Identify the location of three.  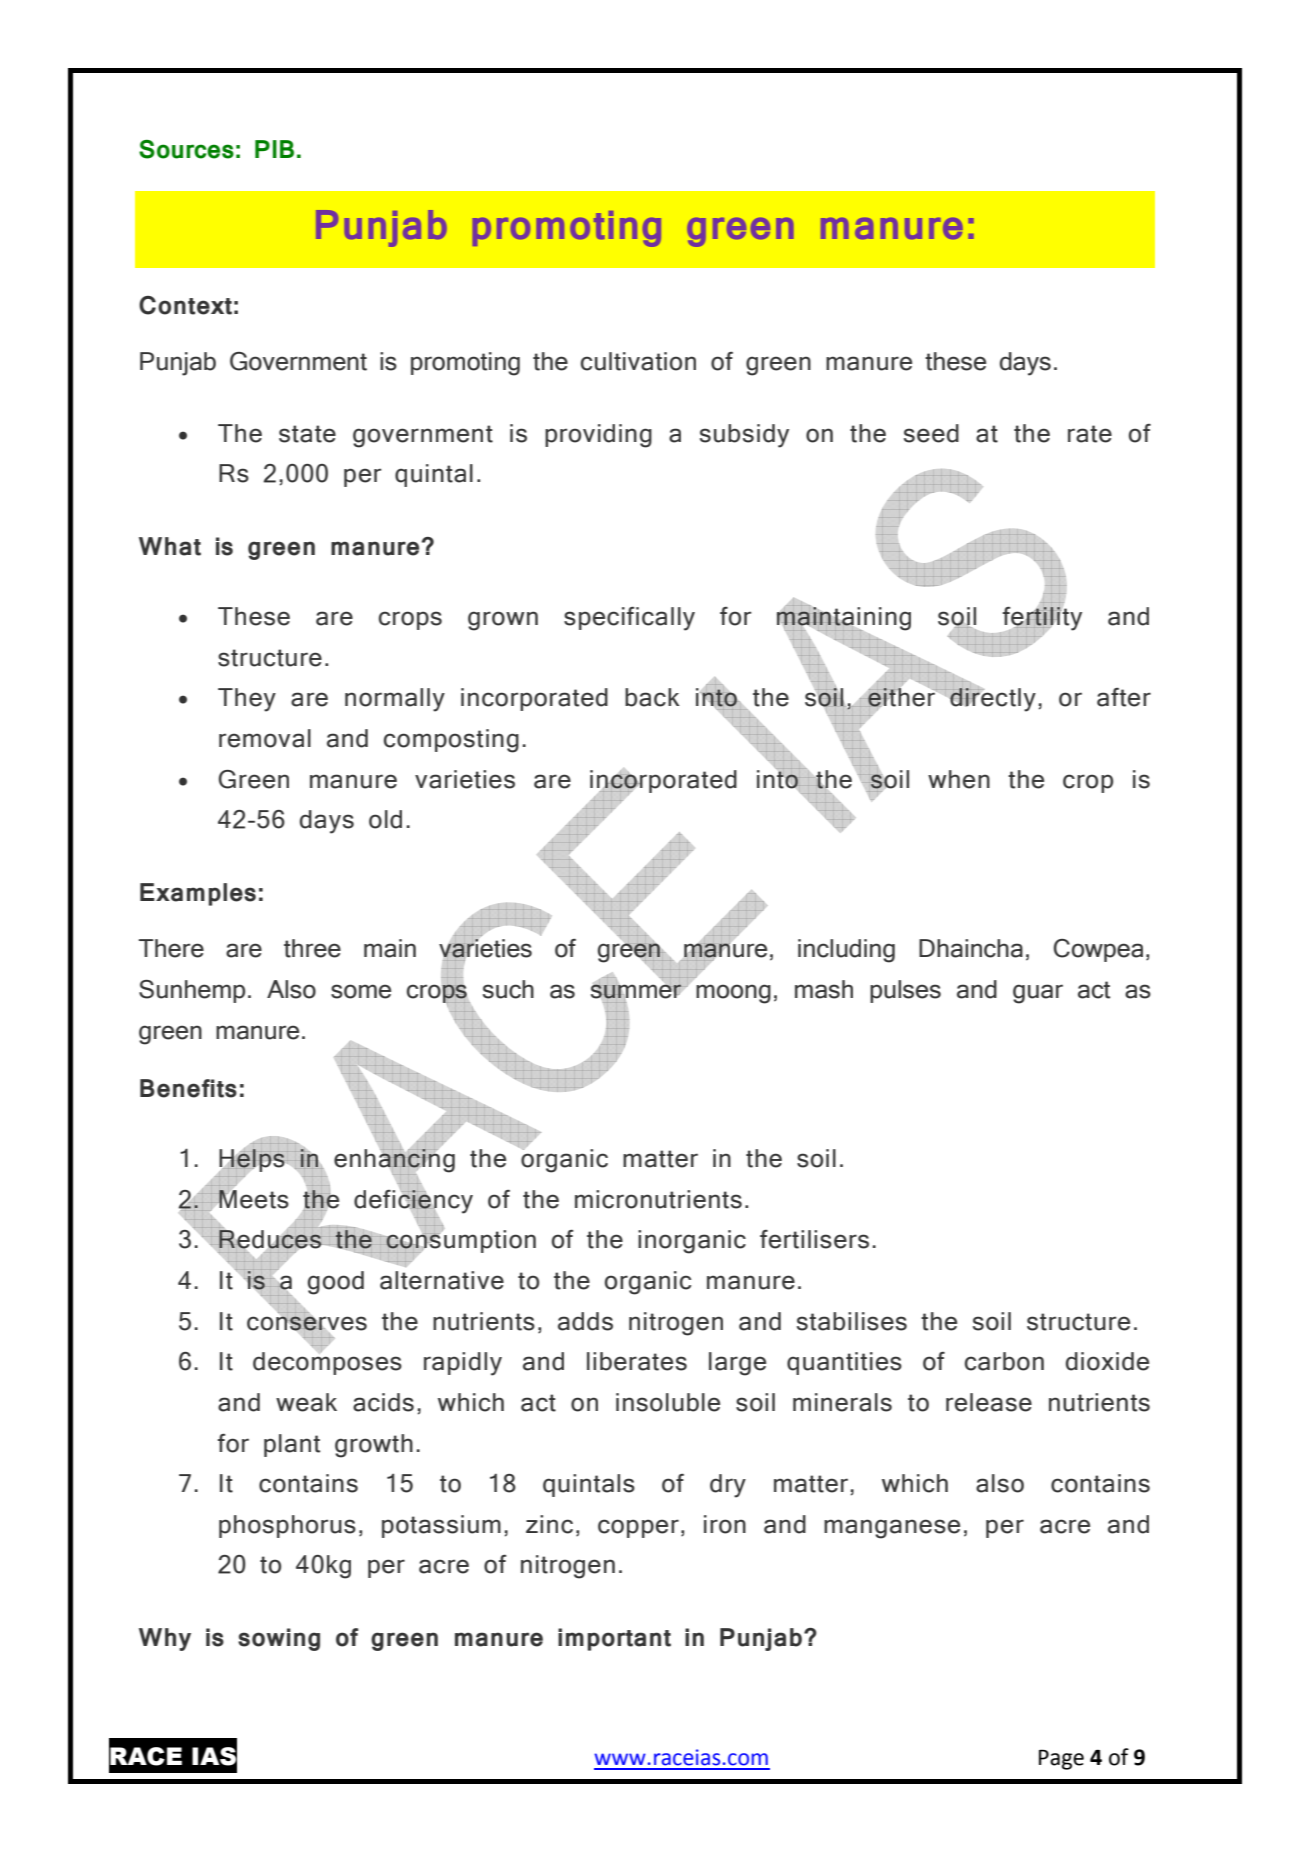
(312, 948).
